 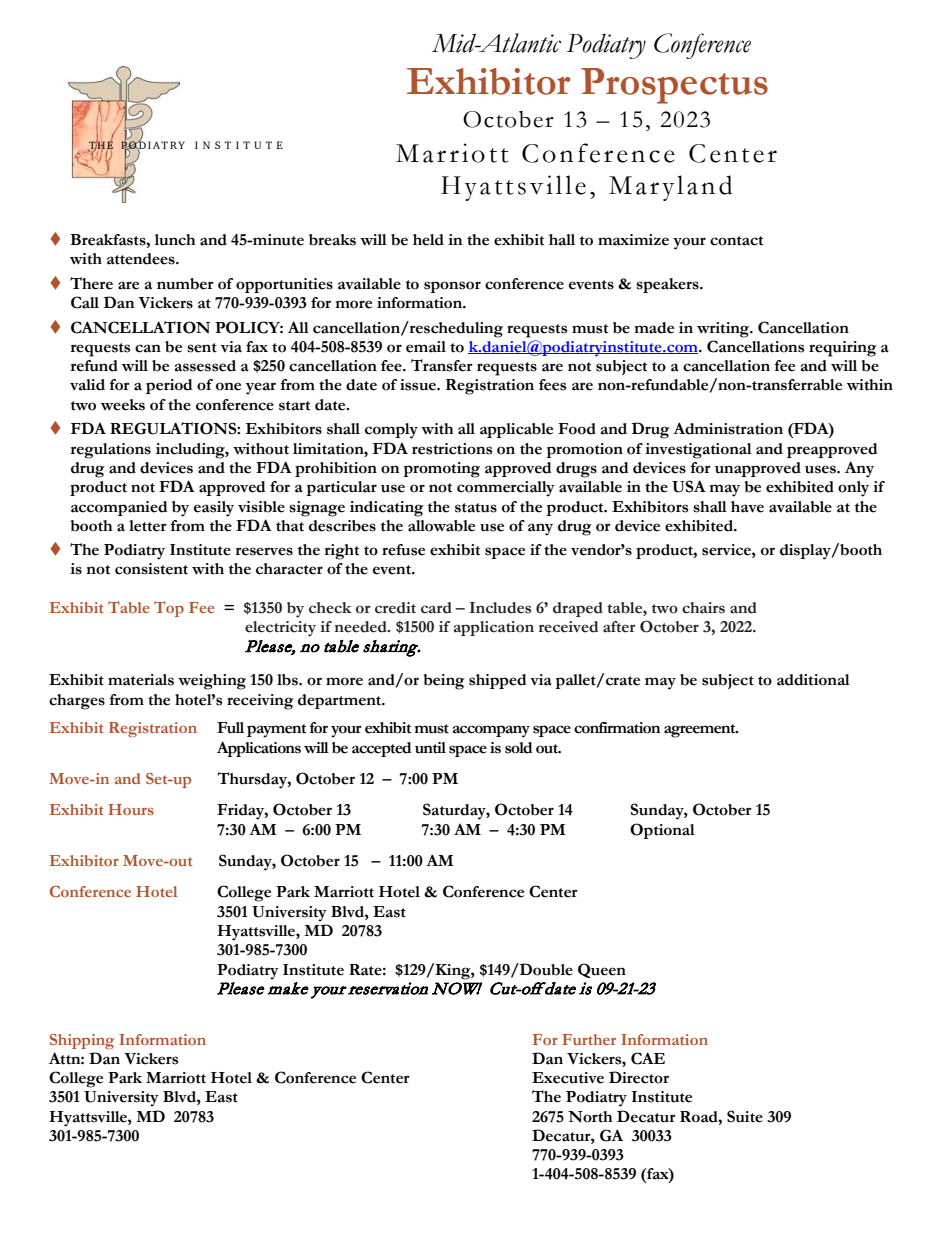 I want to click on agreement, so click(x=701, y=731).
